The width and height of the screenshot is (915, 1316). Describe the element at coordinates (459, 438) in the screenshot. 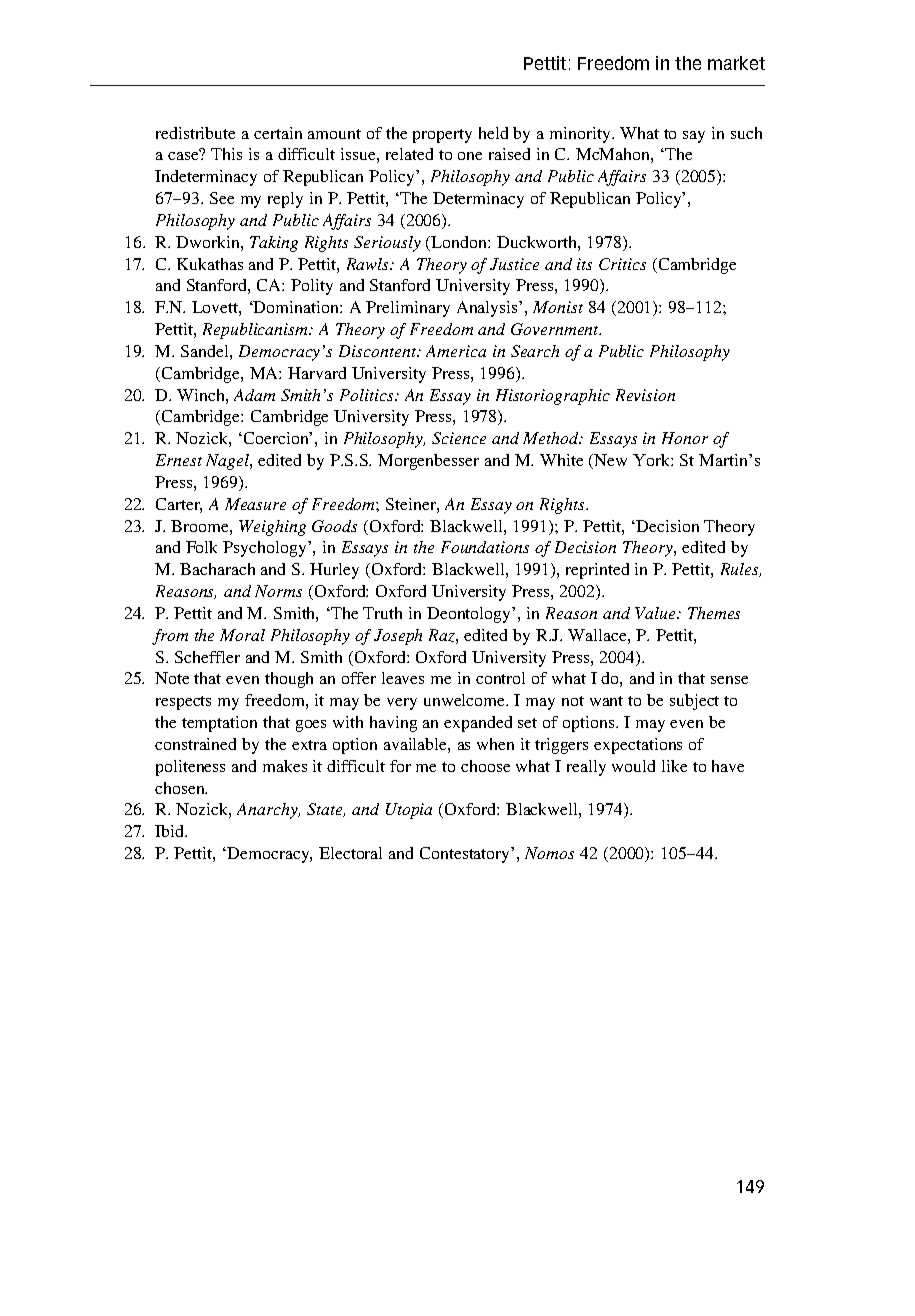

I see `Science` at that location.
